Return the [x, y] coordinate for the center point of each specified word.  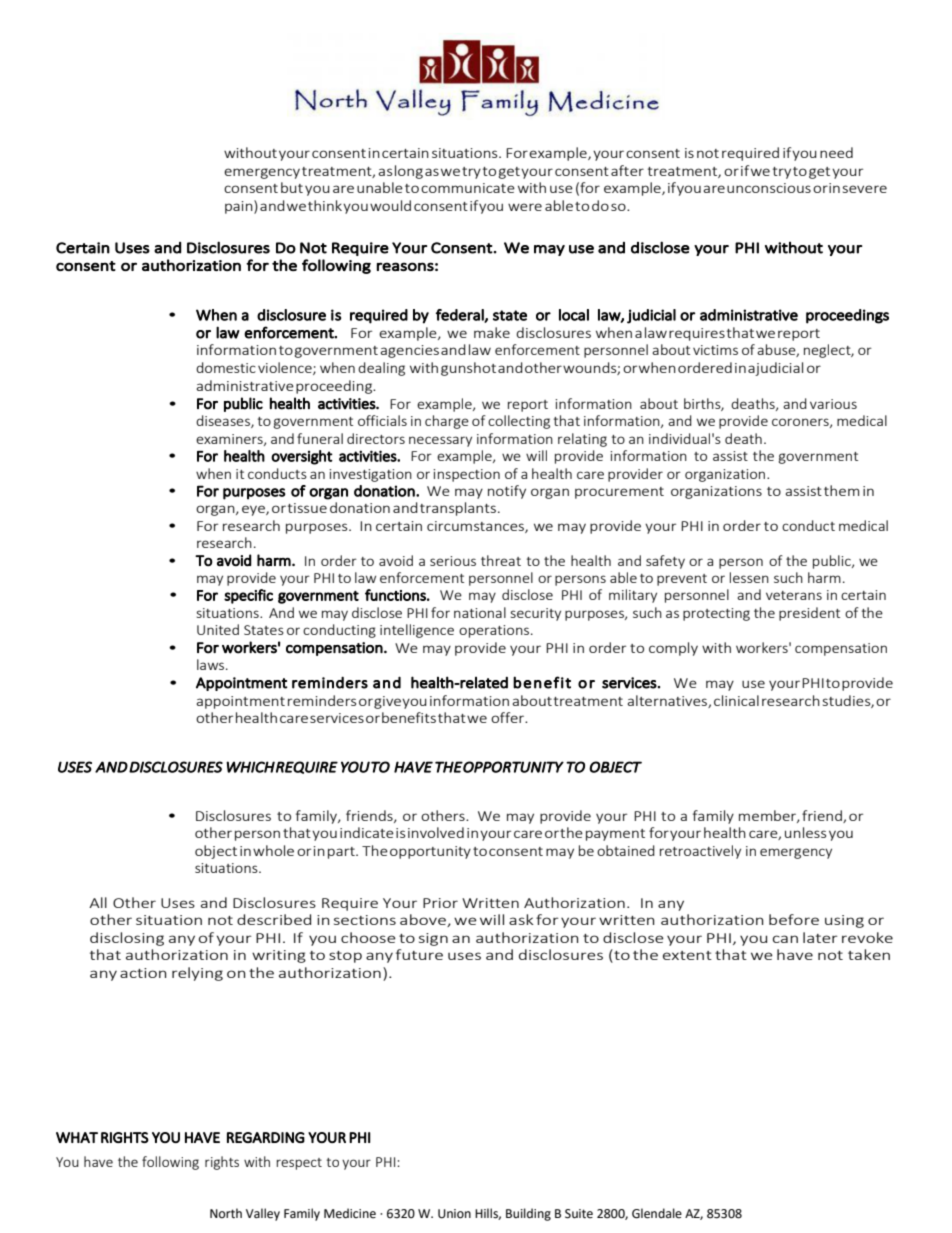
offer [509, 717]
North [226, 1213]
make [492, 332]
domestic [226, 367]
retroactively [700, 852]
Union [454, 1214]
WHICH [250, 767]
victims [715, 350]
